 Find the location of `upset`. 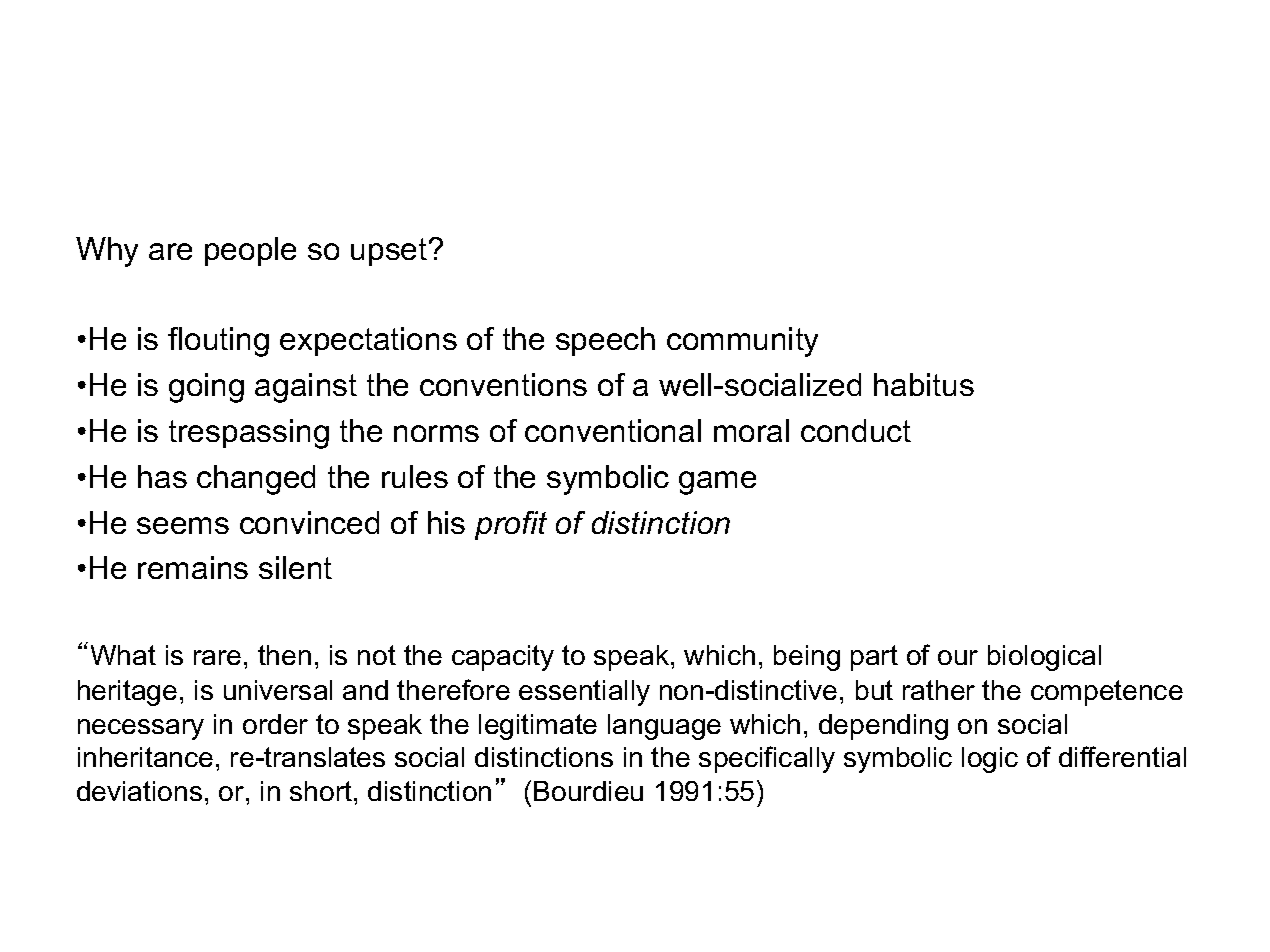

upset is located at coordinates (390, 252).
